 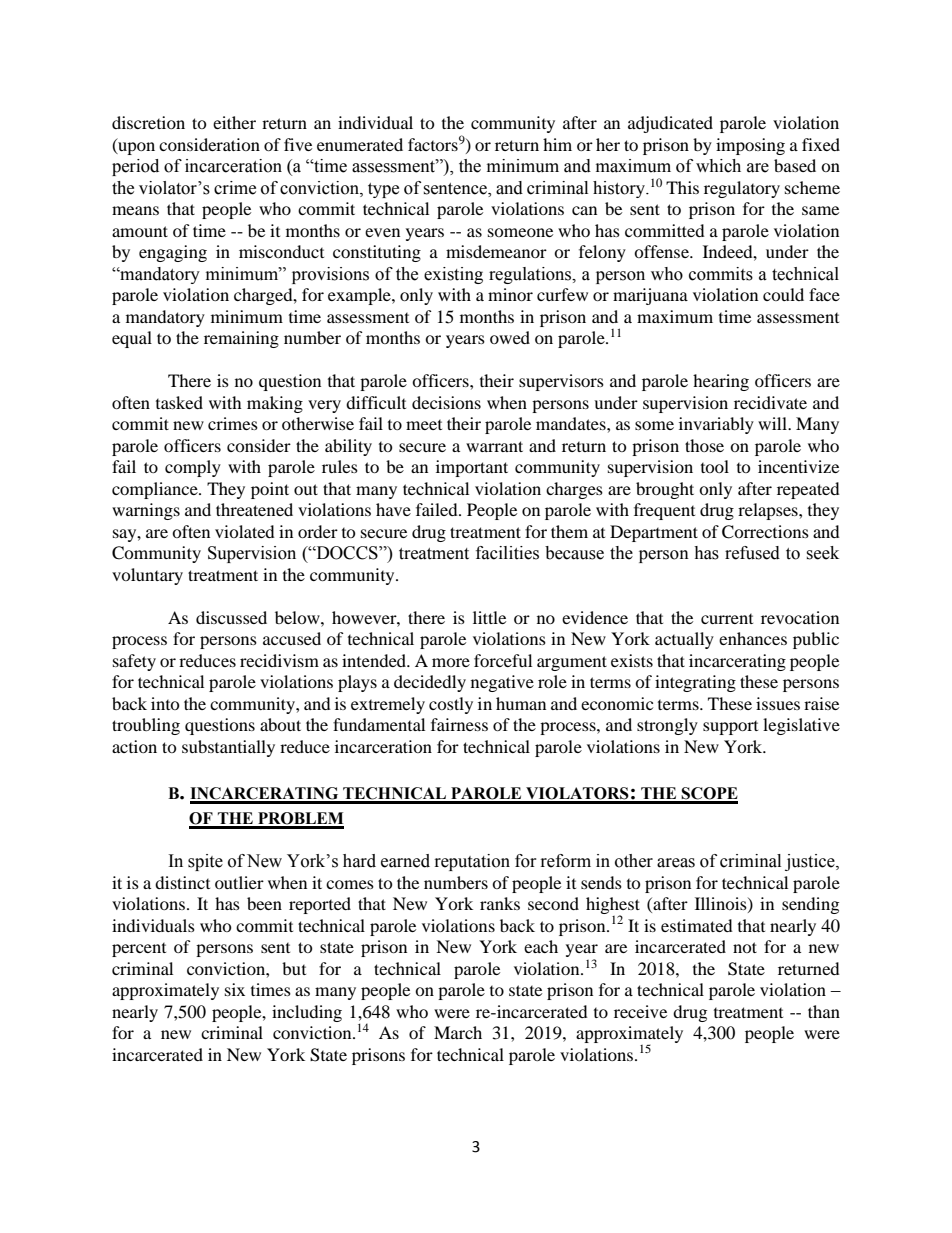 I want to click on hearing, so click(x=721, y=382).
